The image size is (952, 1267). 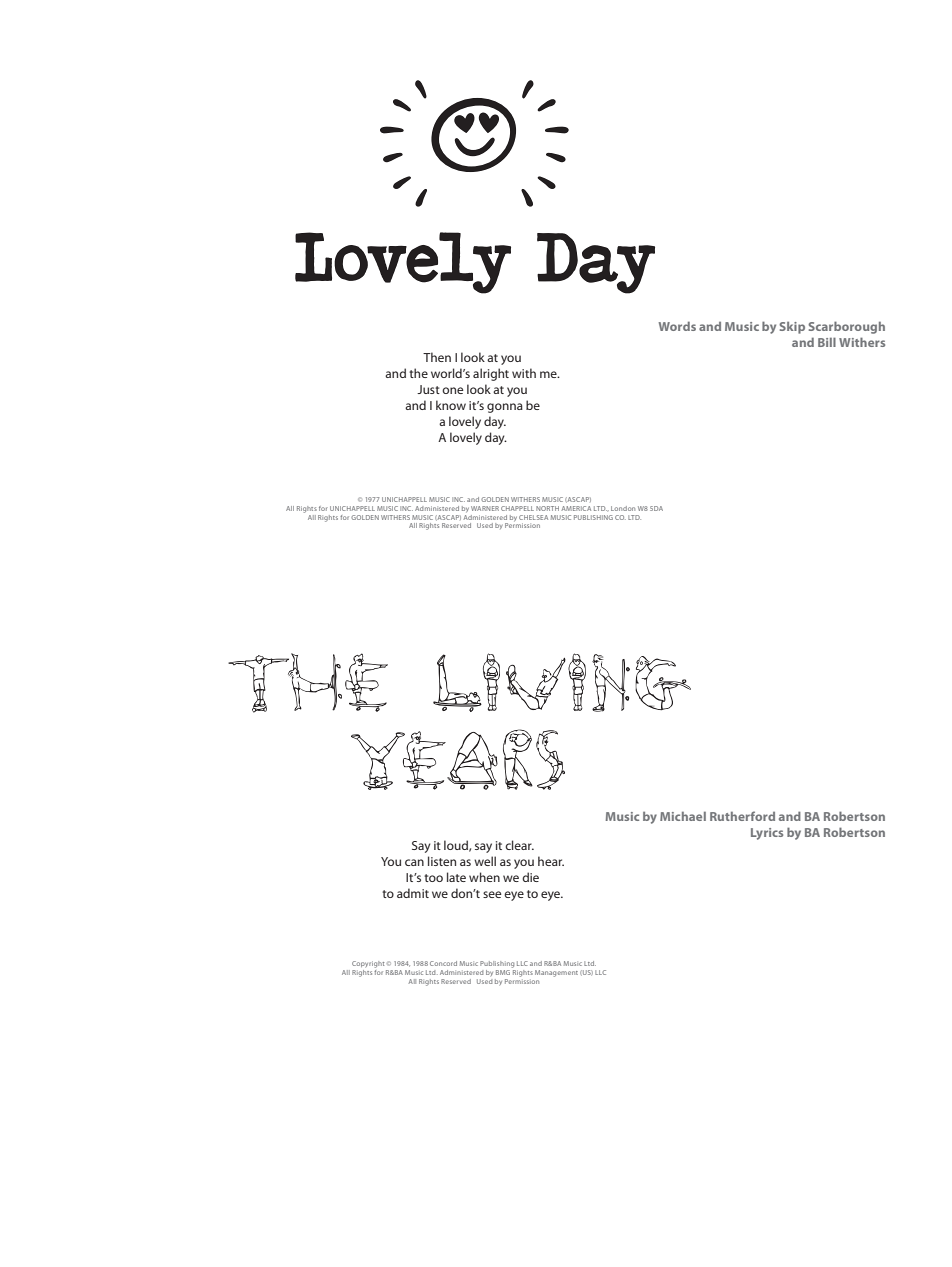 I want to click on AMERICA, so click(x=576, y=508).
